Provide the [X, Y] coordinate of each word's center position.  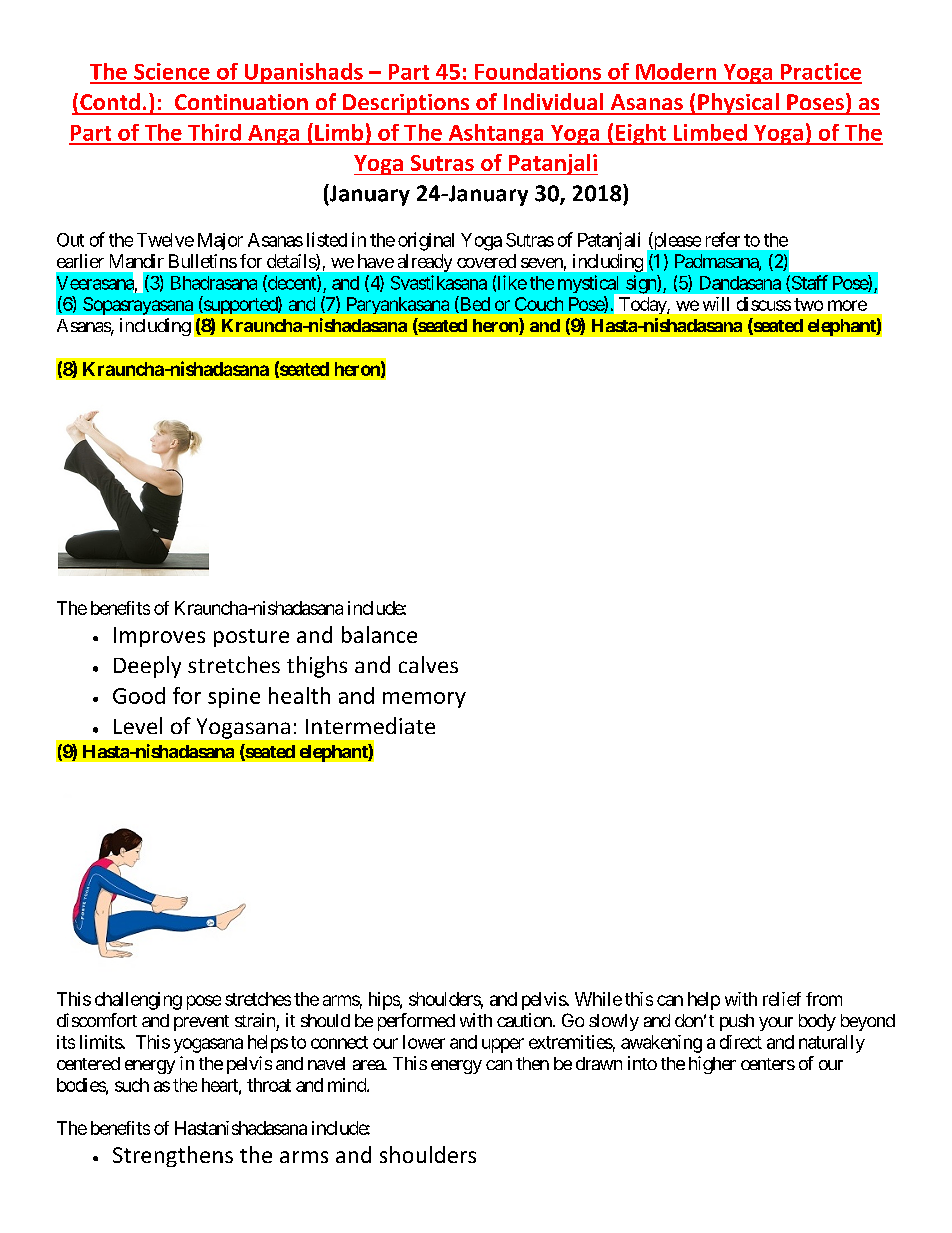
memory [424, 700]
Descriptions [406, 104]
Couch [539, 304]
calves [428, 664]
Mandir [137, 261]
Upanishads [303, 73]
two [808, 304]
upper [503, 1045]
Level [138, 725]
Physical [738, 104]
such [132, 1085]
